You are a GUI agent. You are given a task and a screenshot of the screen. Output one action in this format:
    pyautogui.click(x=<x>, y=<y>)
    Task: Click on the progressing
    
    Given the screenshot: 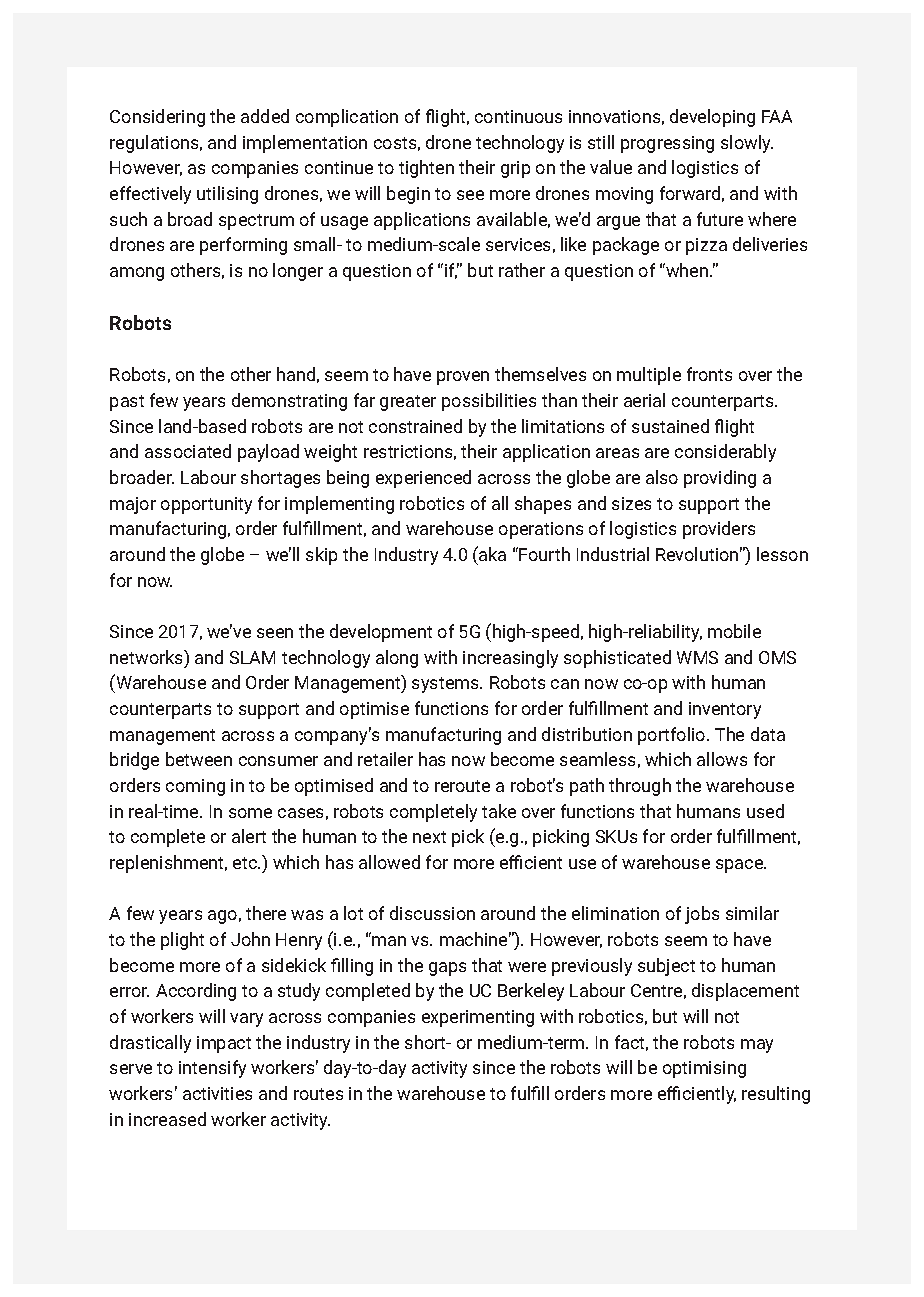 What is the action you would take?
    pyautogui.click(x=667, y=144)
